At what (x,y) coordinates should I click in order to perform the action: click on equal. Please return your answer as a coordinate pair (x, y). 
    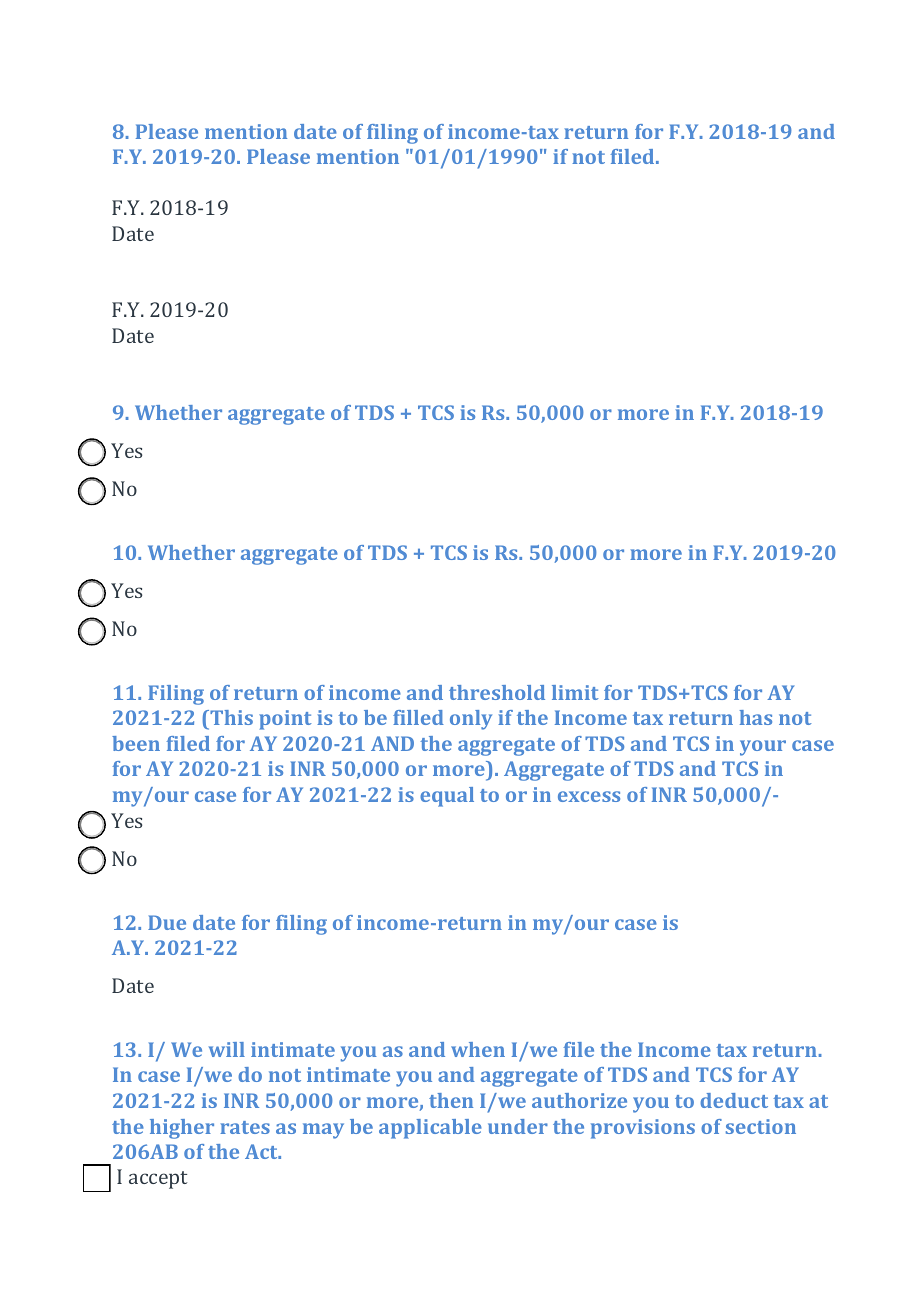
    Looking at the image, I should click on (447, 797).
